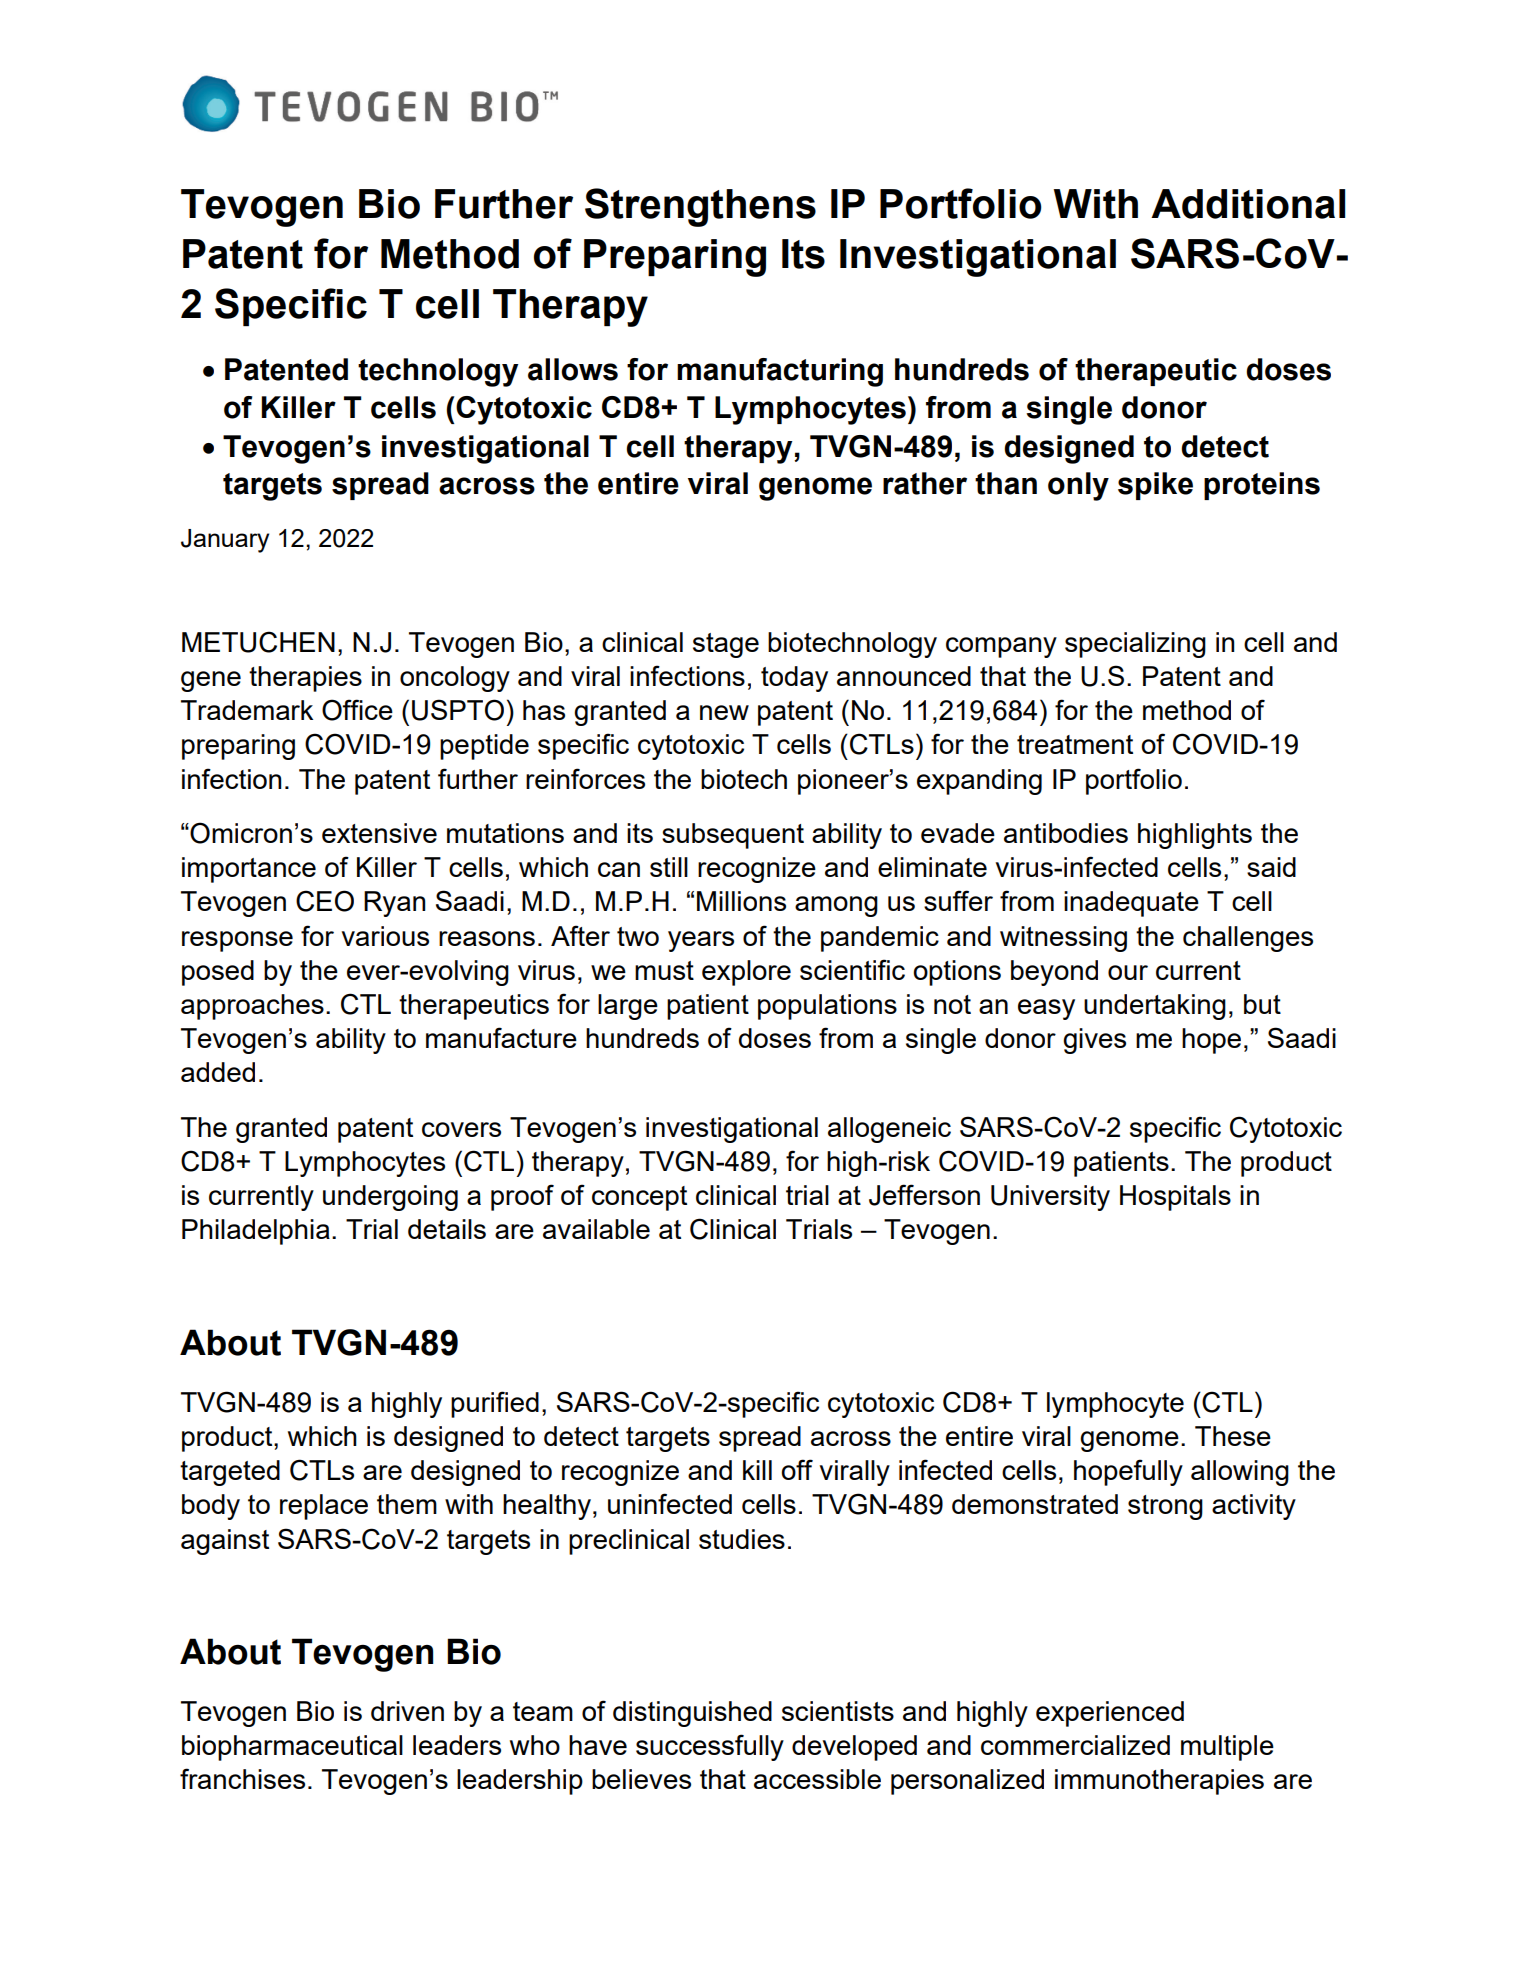 The width and height of the page is (1534, 1986). Describe the element at coordinates (1248, 204) in the page. I see `Additional` at that location.
